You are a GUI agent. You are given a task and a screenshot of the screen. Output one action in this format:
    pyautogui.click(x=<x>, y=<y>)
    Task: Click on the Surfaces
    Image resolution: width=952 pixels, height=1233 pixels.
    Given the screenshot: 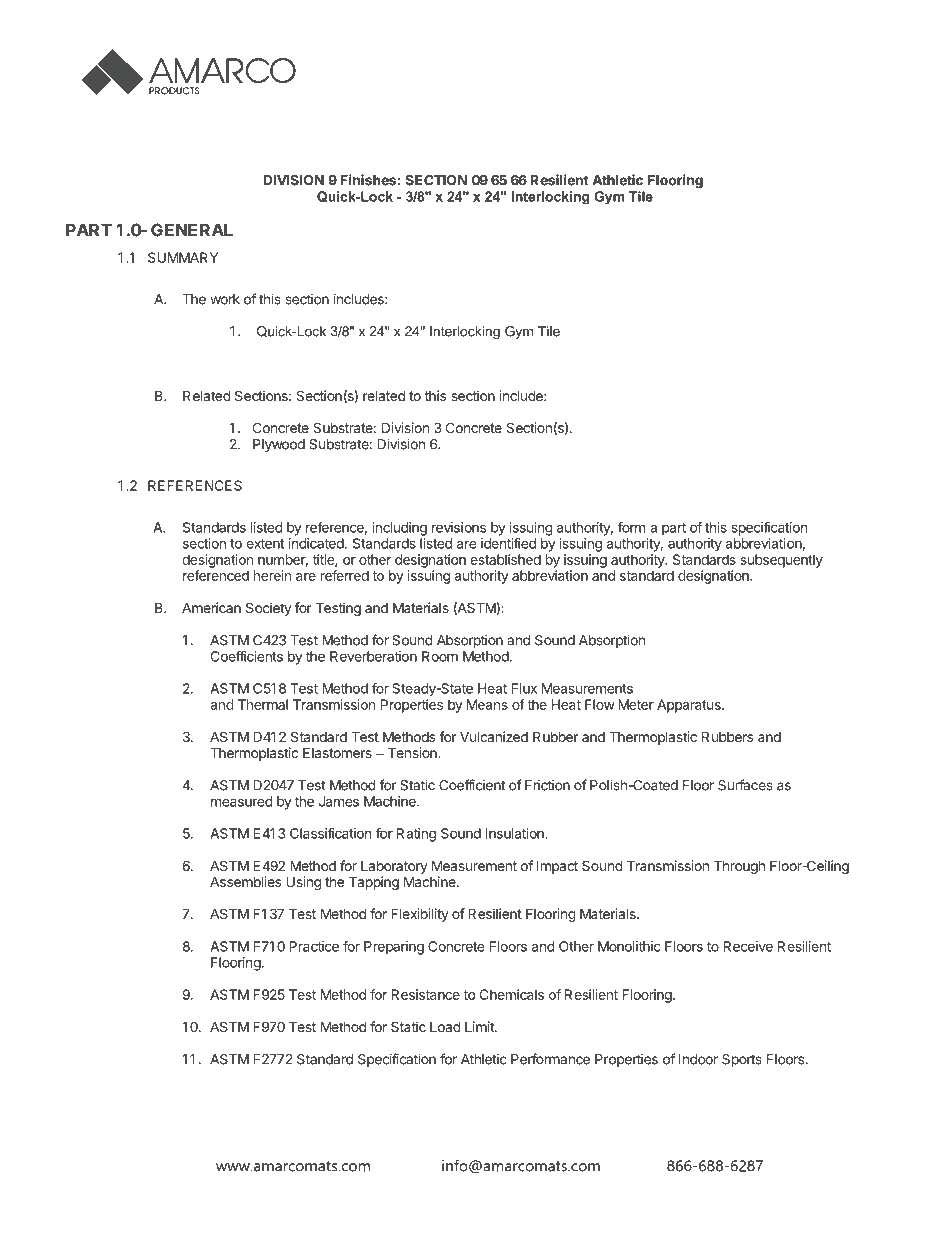 What is the action you would take?
    pyautogui.click(x=745, y=785)
